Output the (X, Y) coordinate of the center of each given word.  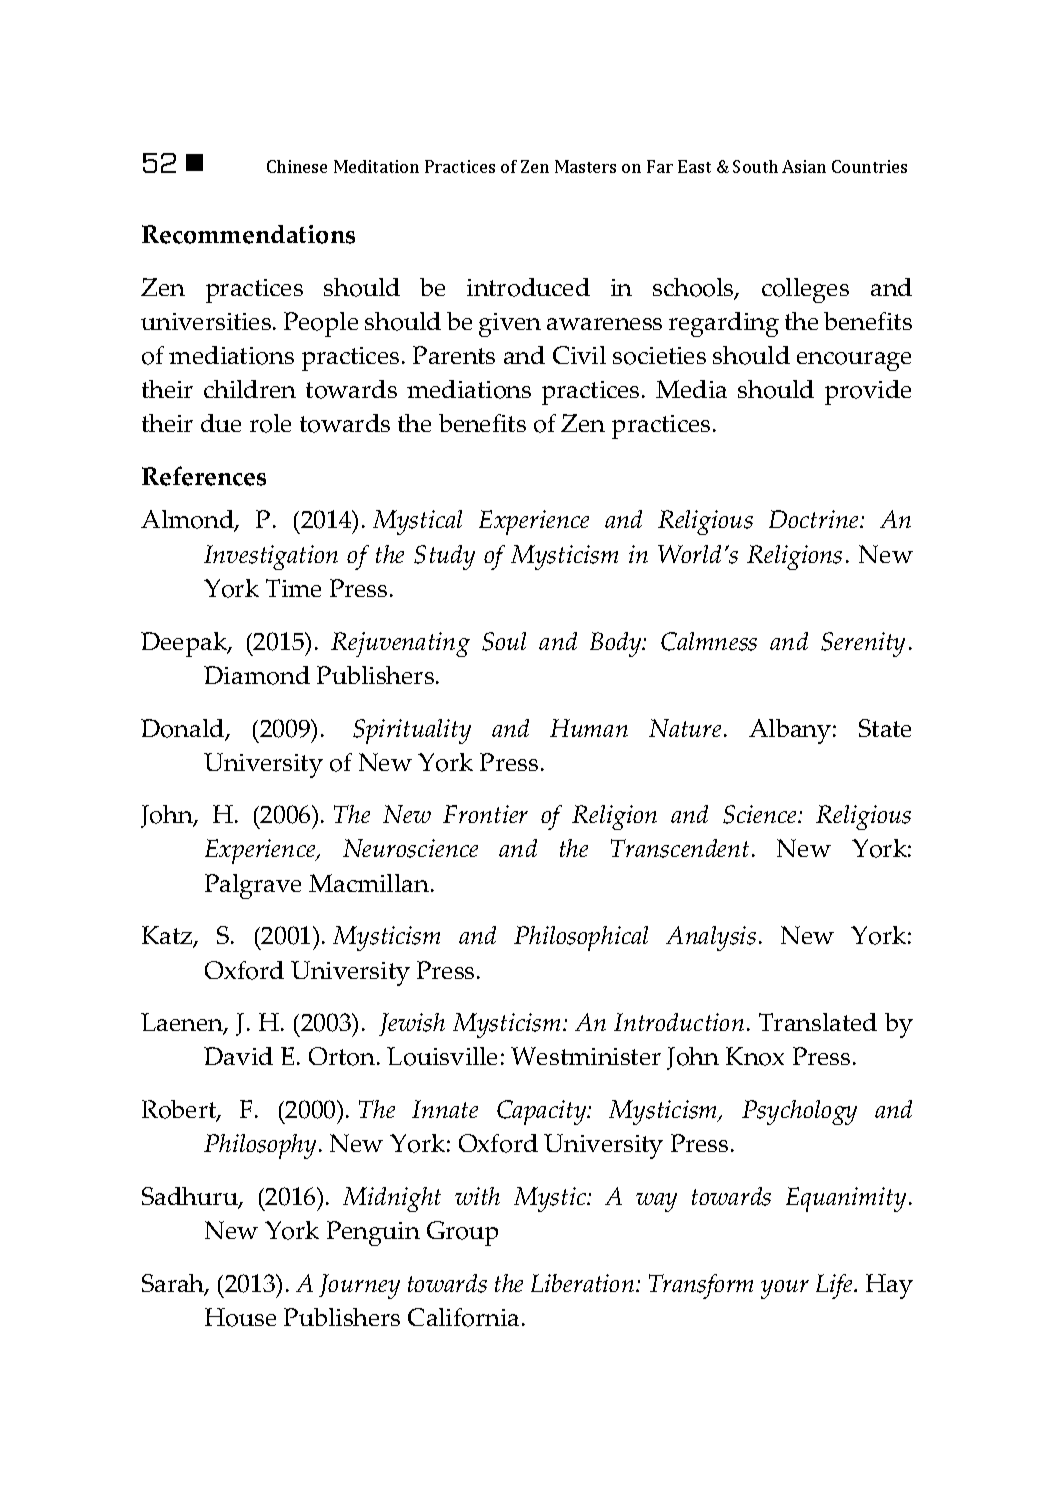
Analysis (711, 938)
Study (444, 557)
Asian (804, 166)
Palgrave (253, 886)
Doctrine (815, 519)
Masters (585, 166)
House (240, 1317)
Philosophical (581, 938)
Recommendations (248, 234)
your (785, 1289)
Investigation (271, 557)
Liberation (584, 1283)
